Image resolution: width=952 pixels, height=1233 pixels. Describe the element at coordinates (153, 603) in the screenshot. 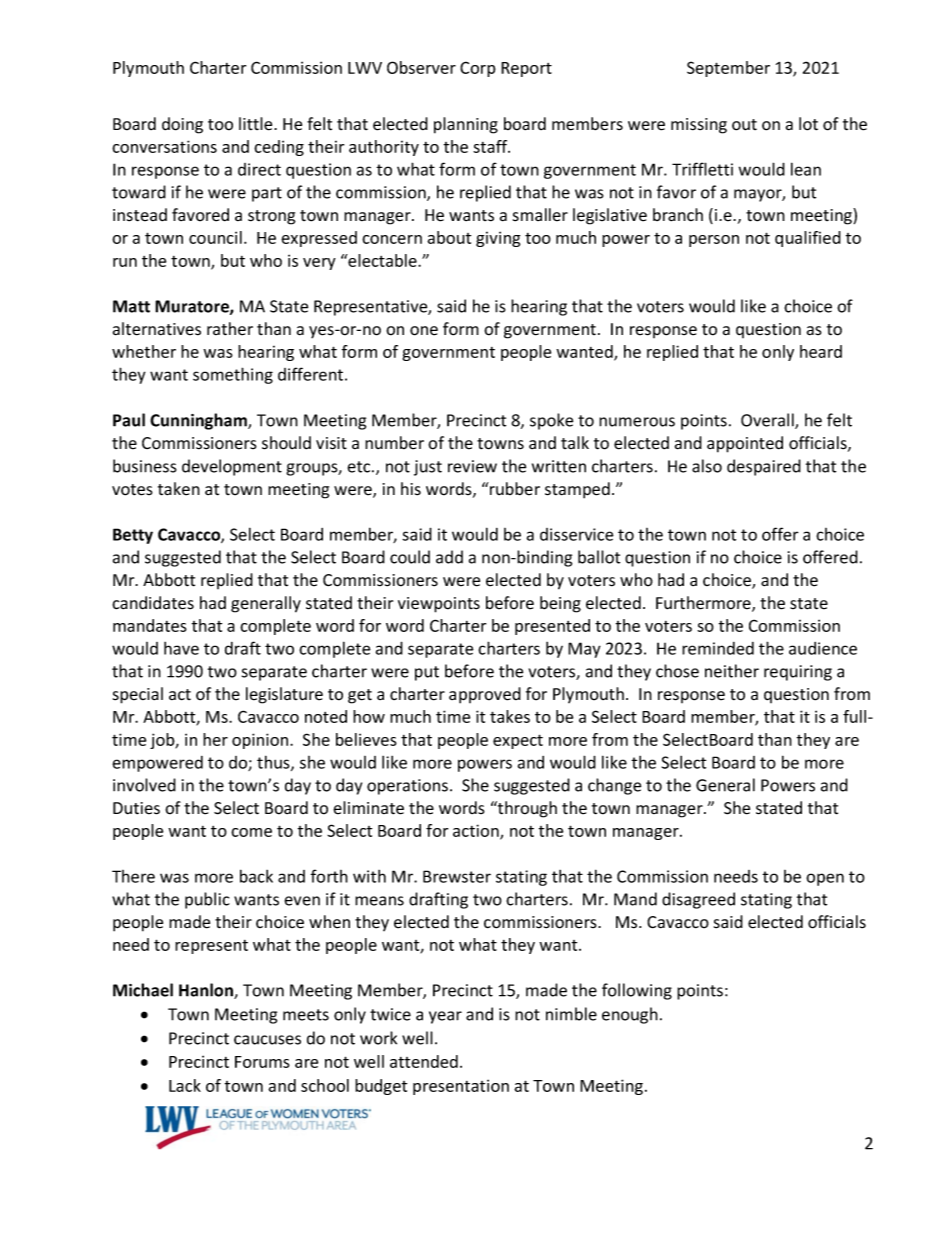

I see `candidates` at that location.
